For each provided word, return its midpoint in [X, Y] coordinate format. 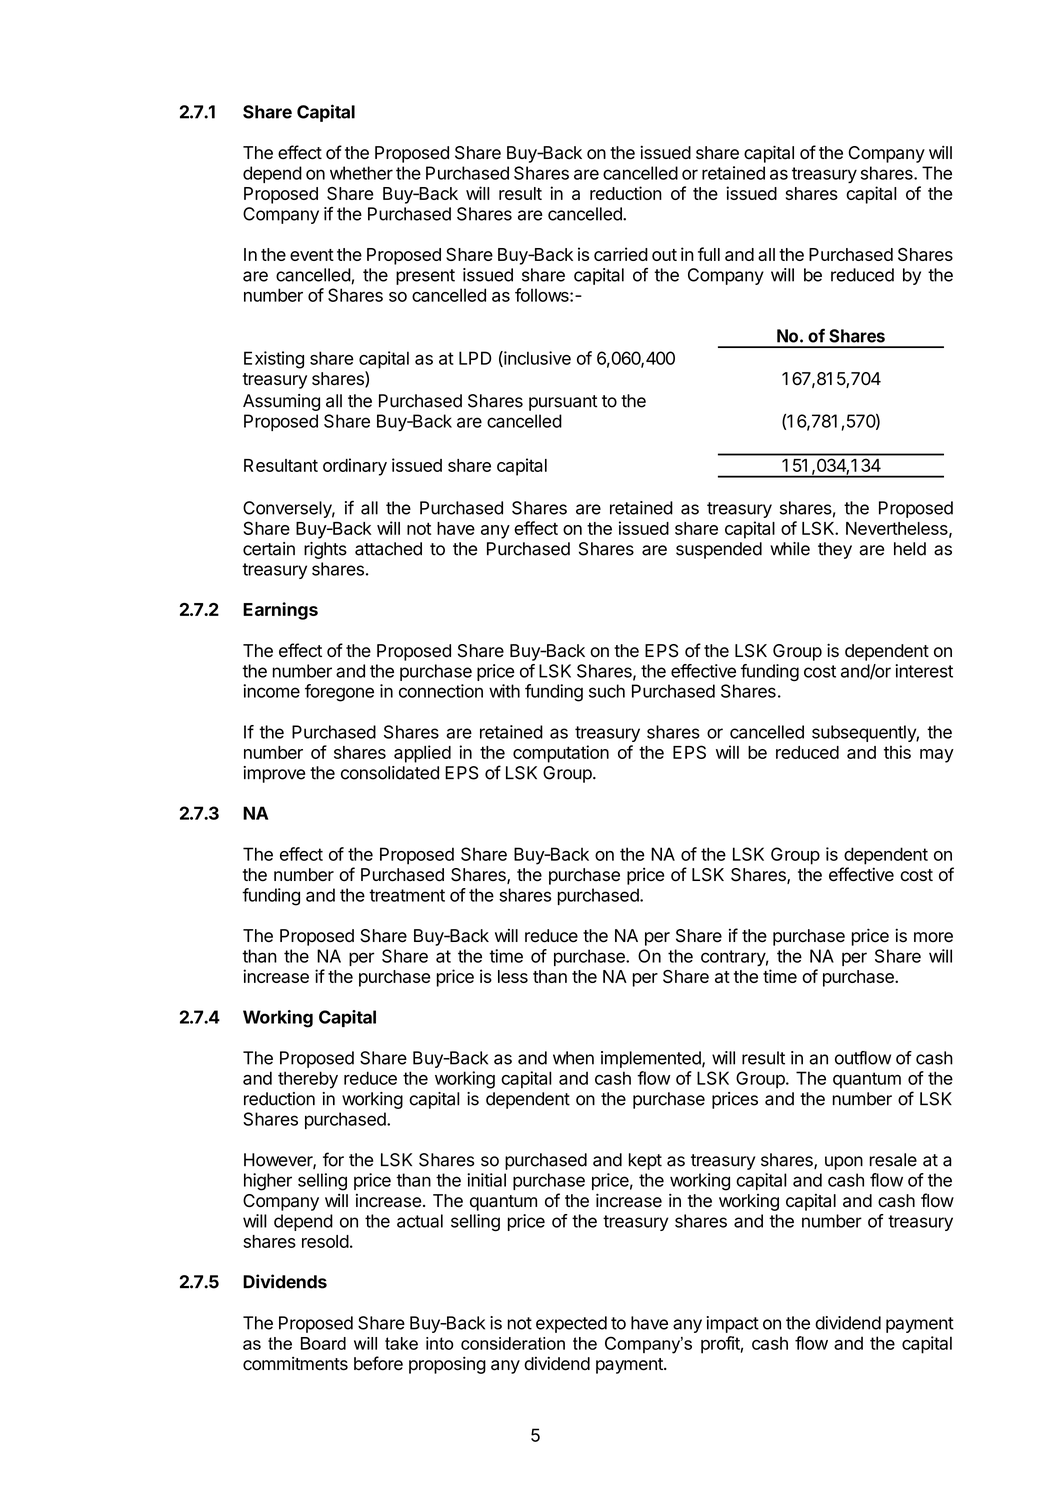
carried [621, 254]
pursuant [563, 403]
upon [844, 1163]
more [933, 937]
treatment [407, 895]
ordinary [355, 467]
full [709, 254]
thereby [308, 1080]
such [607, 691]
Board [323, 1343]
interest [924, 671]
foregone [339, 693]
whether [361, 173]
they [835, 550]
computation [561, 754]
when [573, 1058]
